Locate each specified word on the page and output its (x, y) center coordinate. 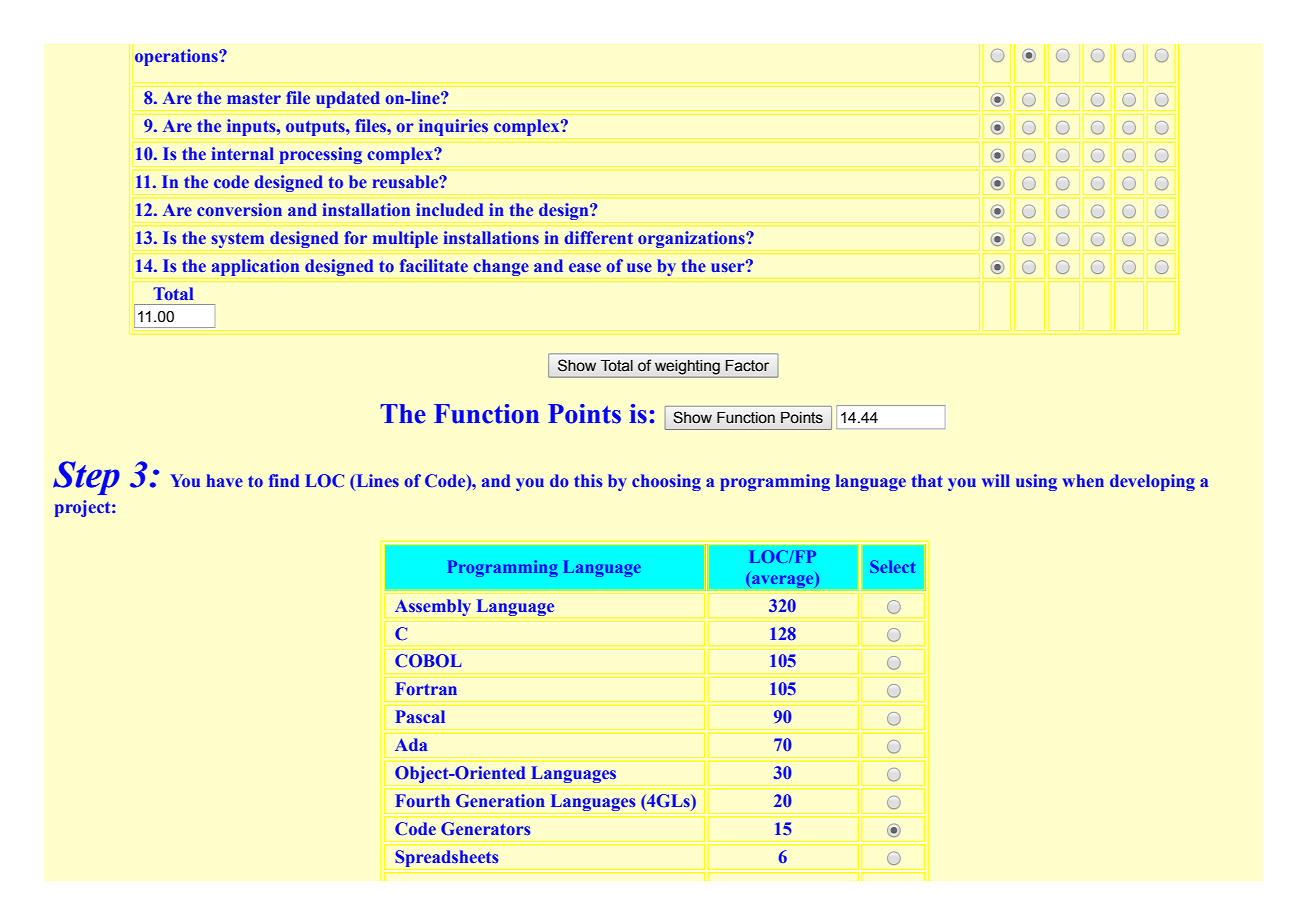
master (254, 98)
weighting (687, 367)
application (255, 267)
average (784, 580)
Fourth (423, 800)
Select (892, 566)
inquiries (453, 129)
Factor (747, 366)
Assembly (433, 607)
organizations (692, 239)
